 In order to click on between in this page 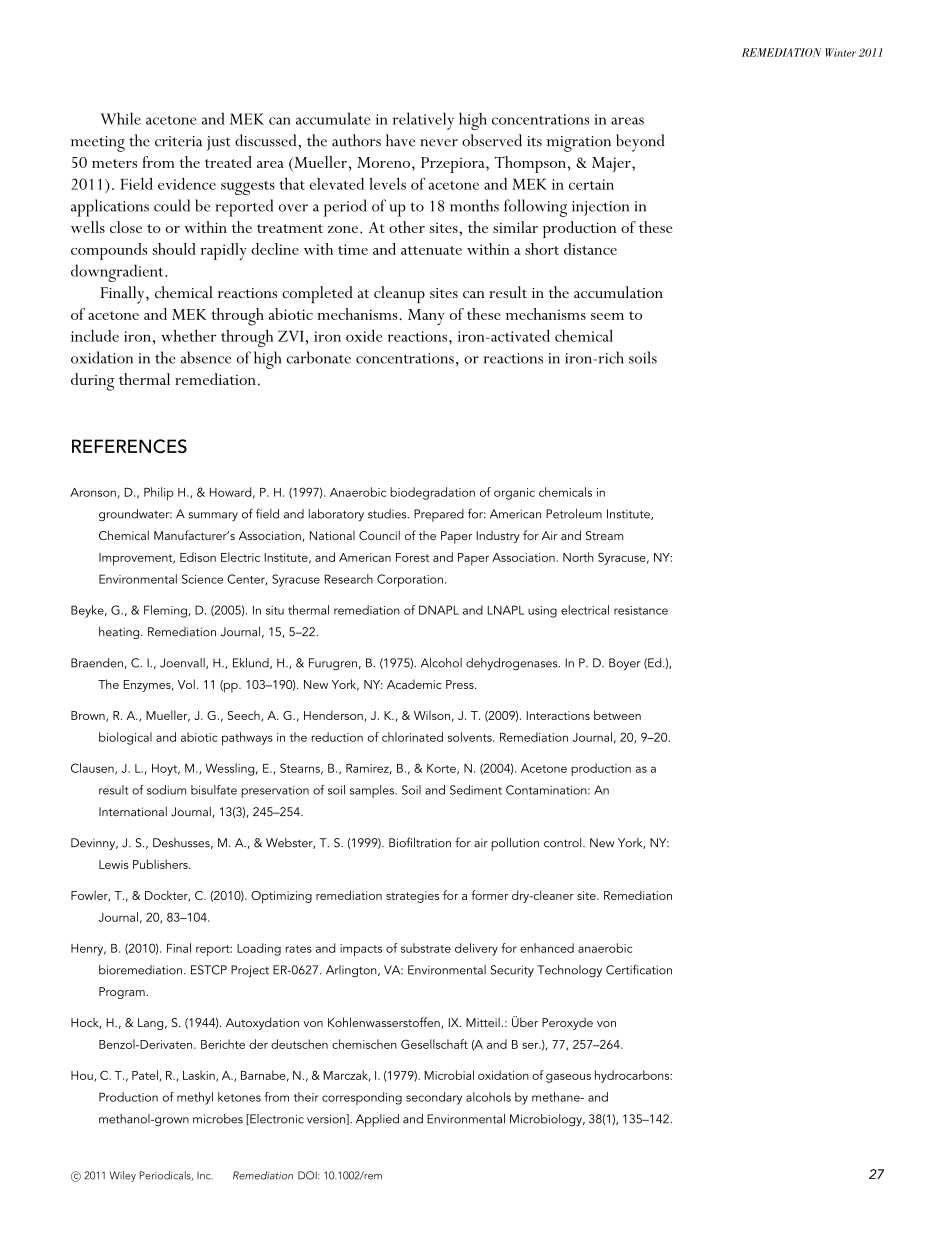, I will do `click(617, 715)`.
